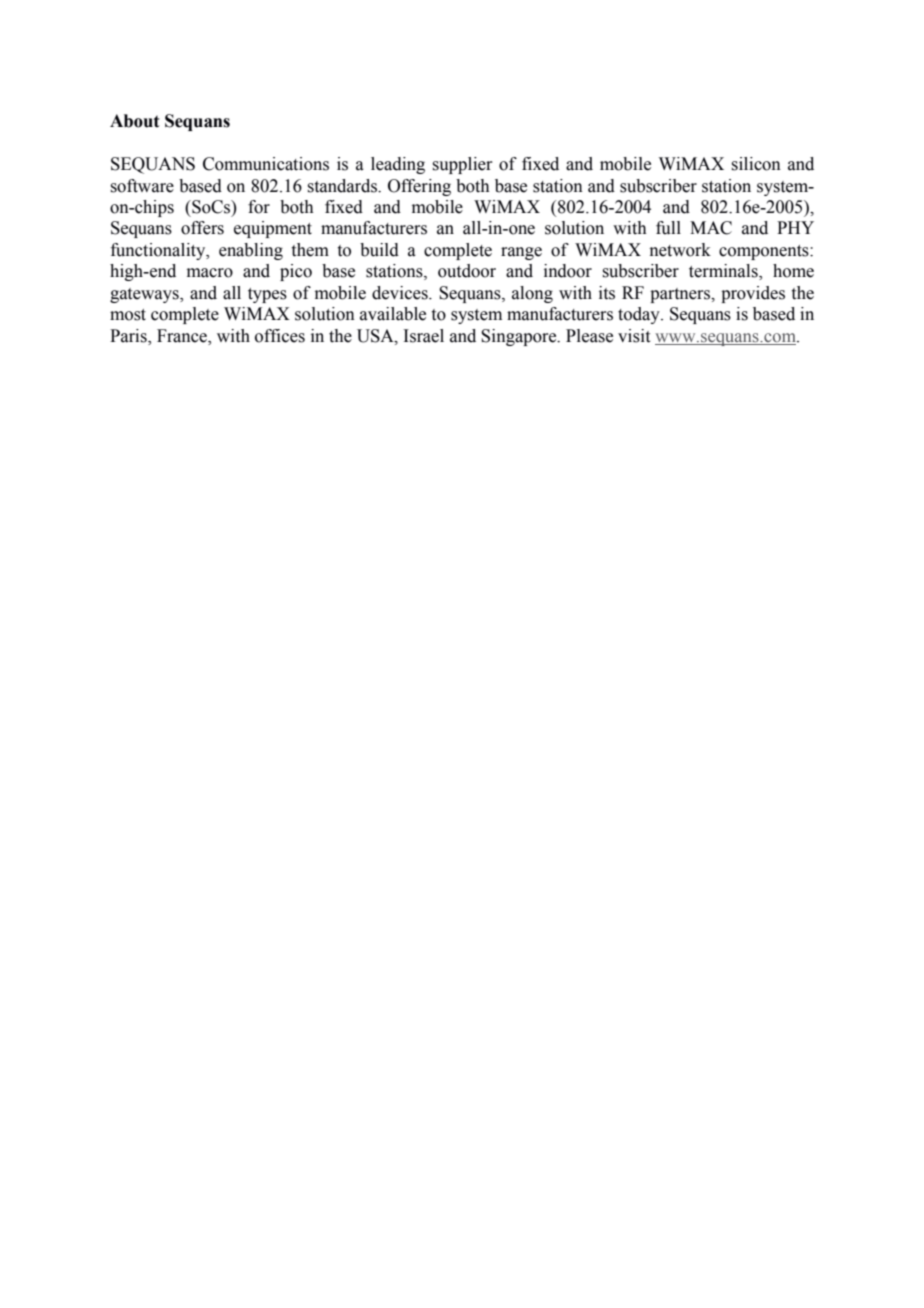 The height and width of the page is (1308, 924). Describe the element at coordinates (467, 271) in the page. I see `outdoor` at that location.
